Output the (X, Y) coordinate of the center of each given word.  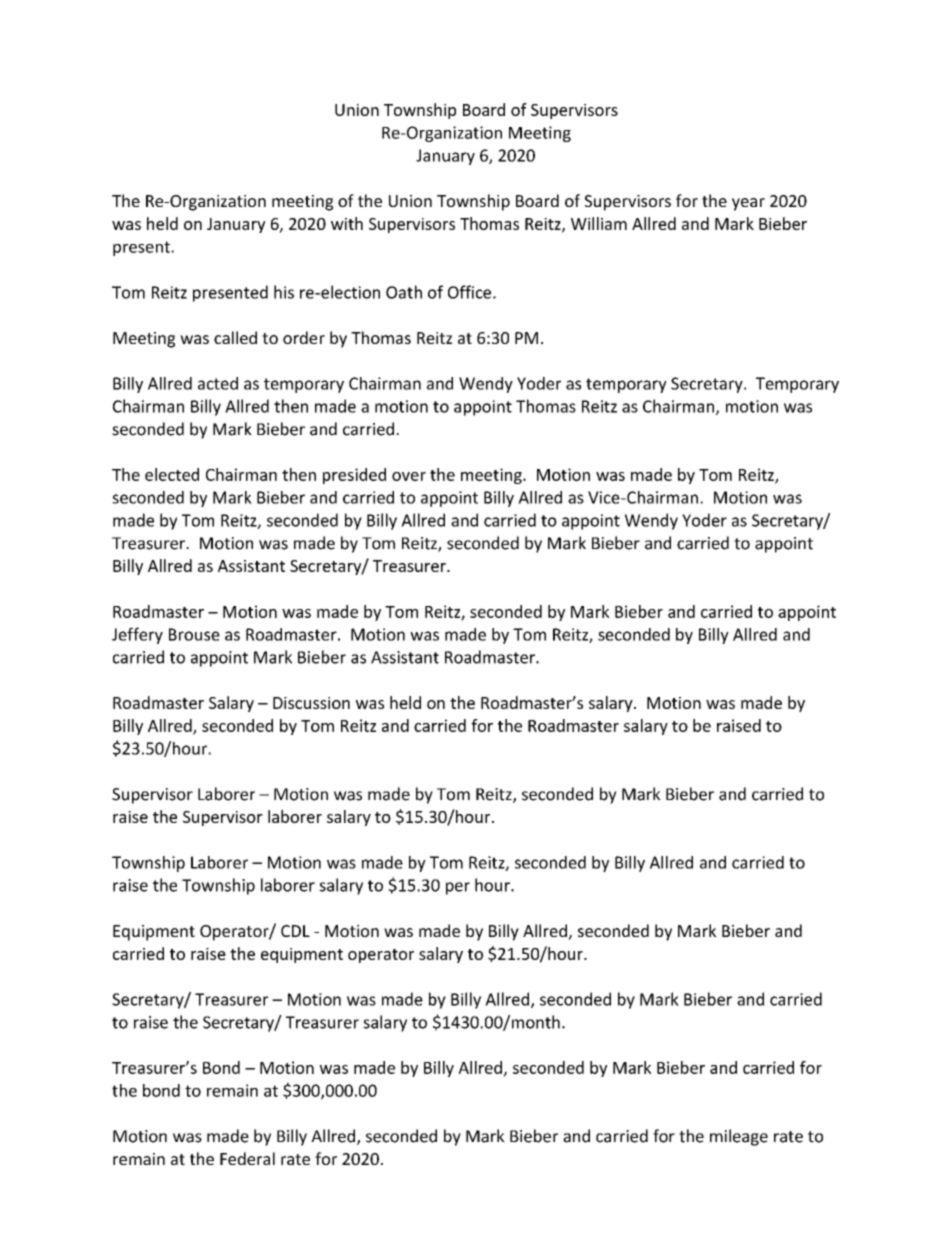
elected (172, 474)
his (284, 292)
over (409, 476)
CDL (295, 931)
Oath (404, 292)
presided (354, 476)
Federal (247, 1158)
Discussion (311, 703)
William (599, 223)
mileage (739, 1137)
